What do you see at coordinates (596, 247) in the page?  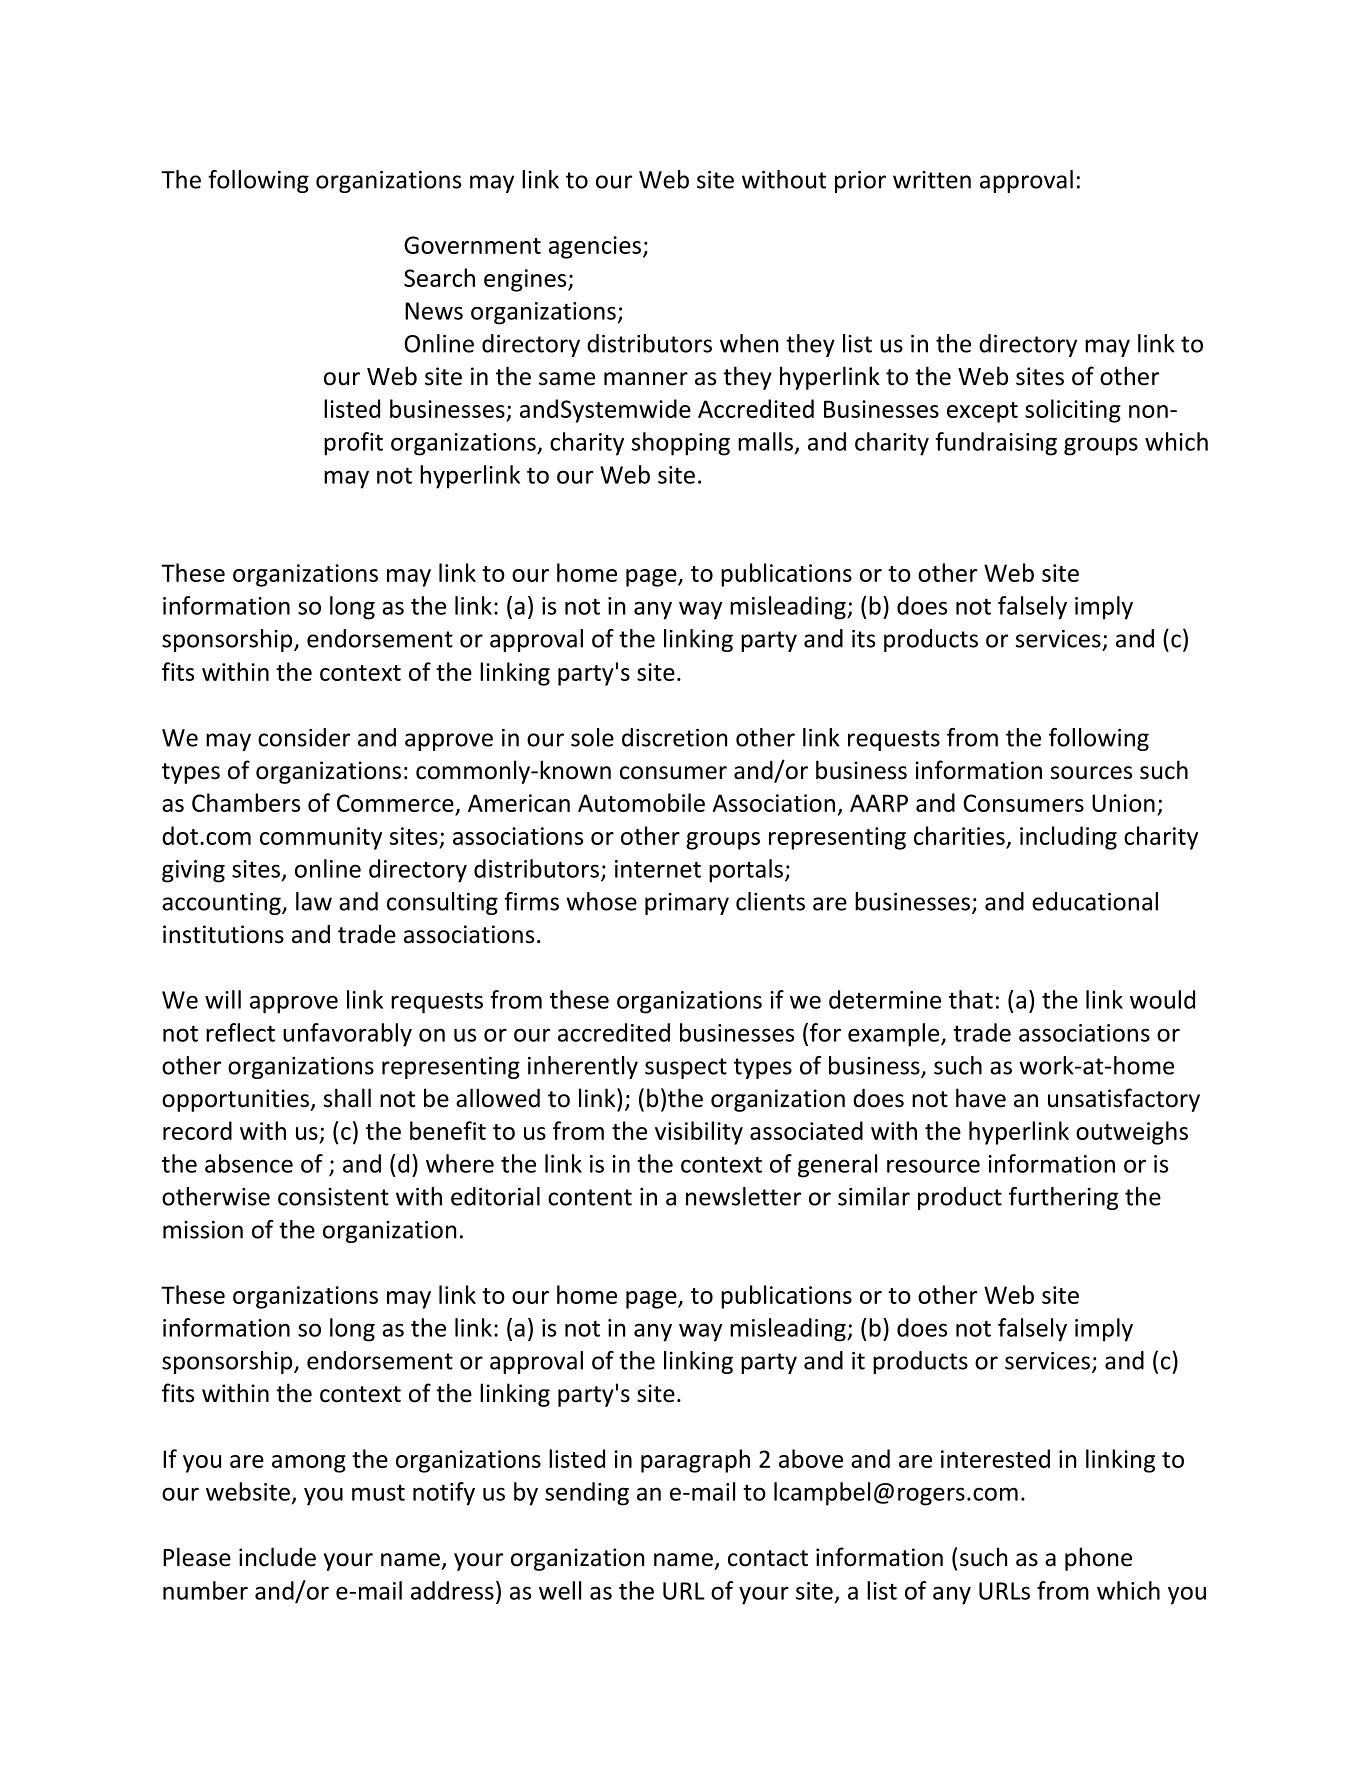 I see `agencies` at bounding box center [596, 247].
